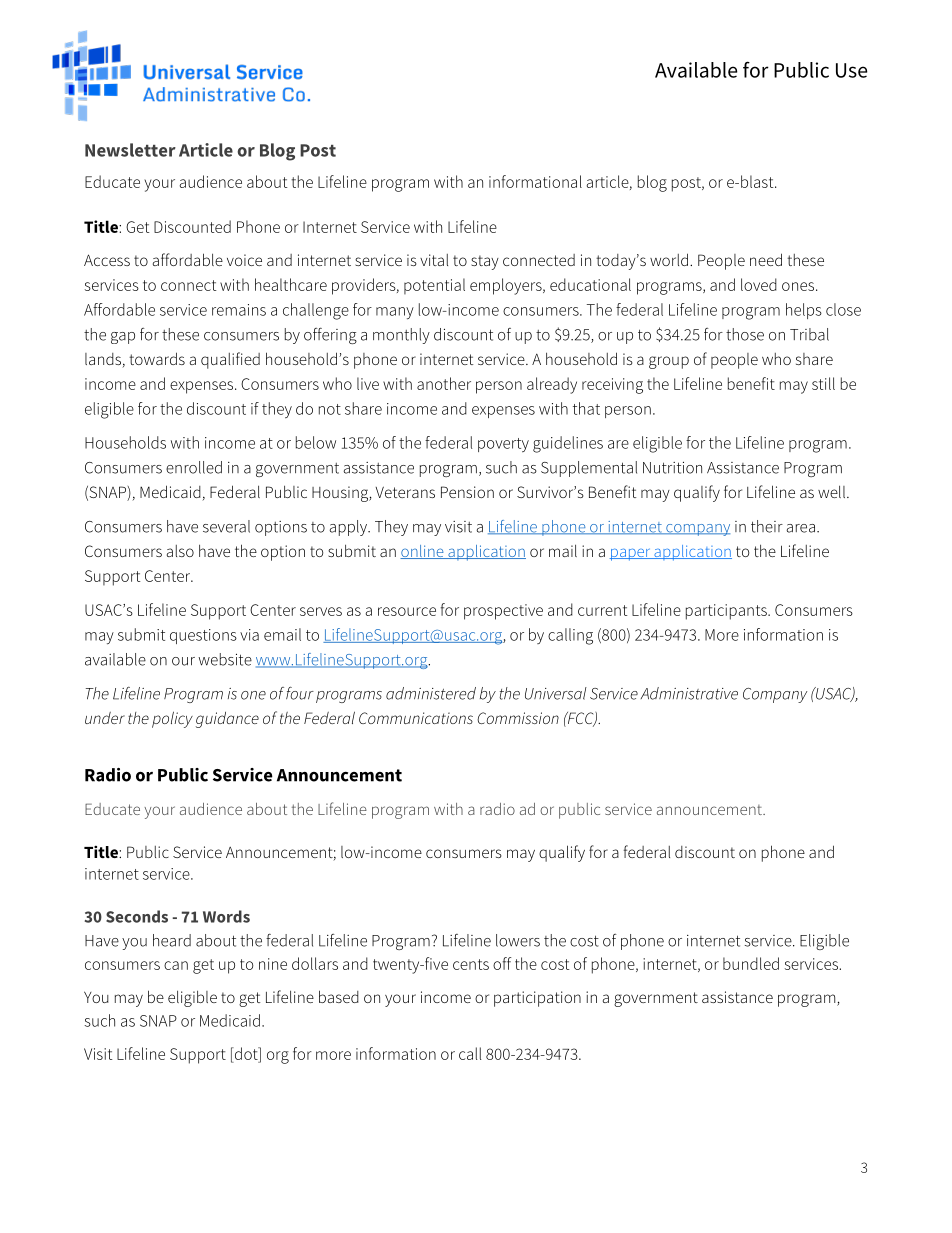 This image has width=952, height=1233. I want to click on participation, so click(537, 999).
